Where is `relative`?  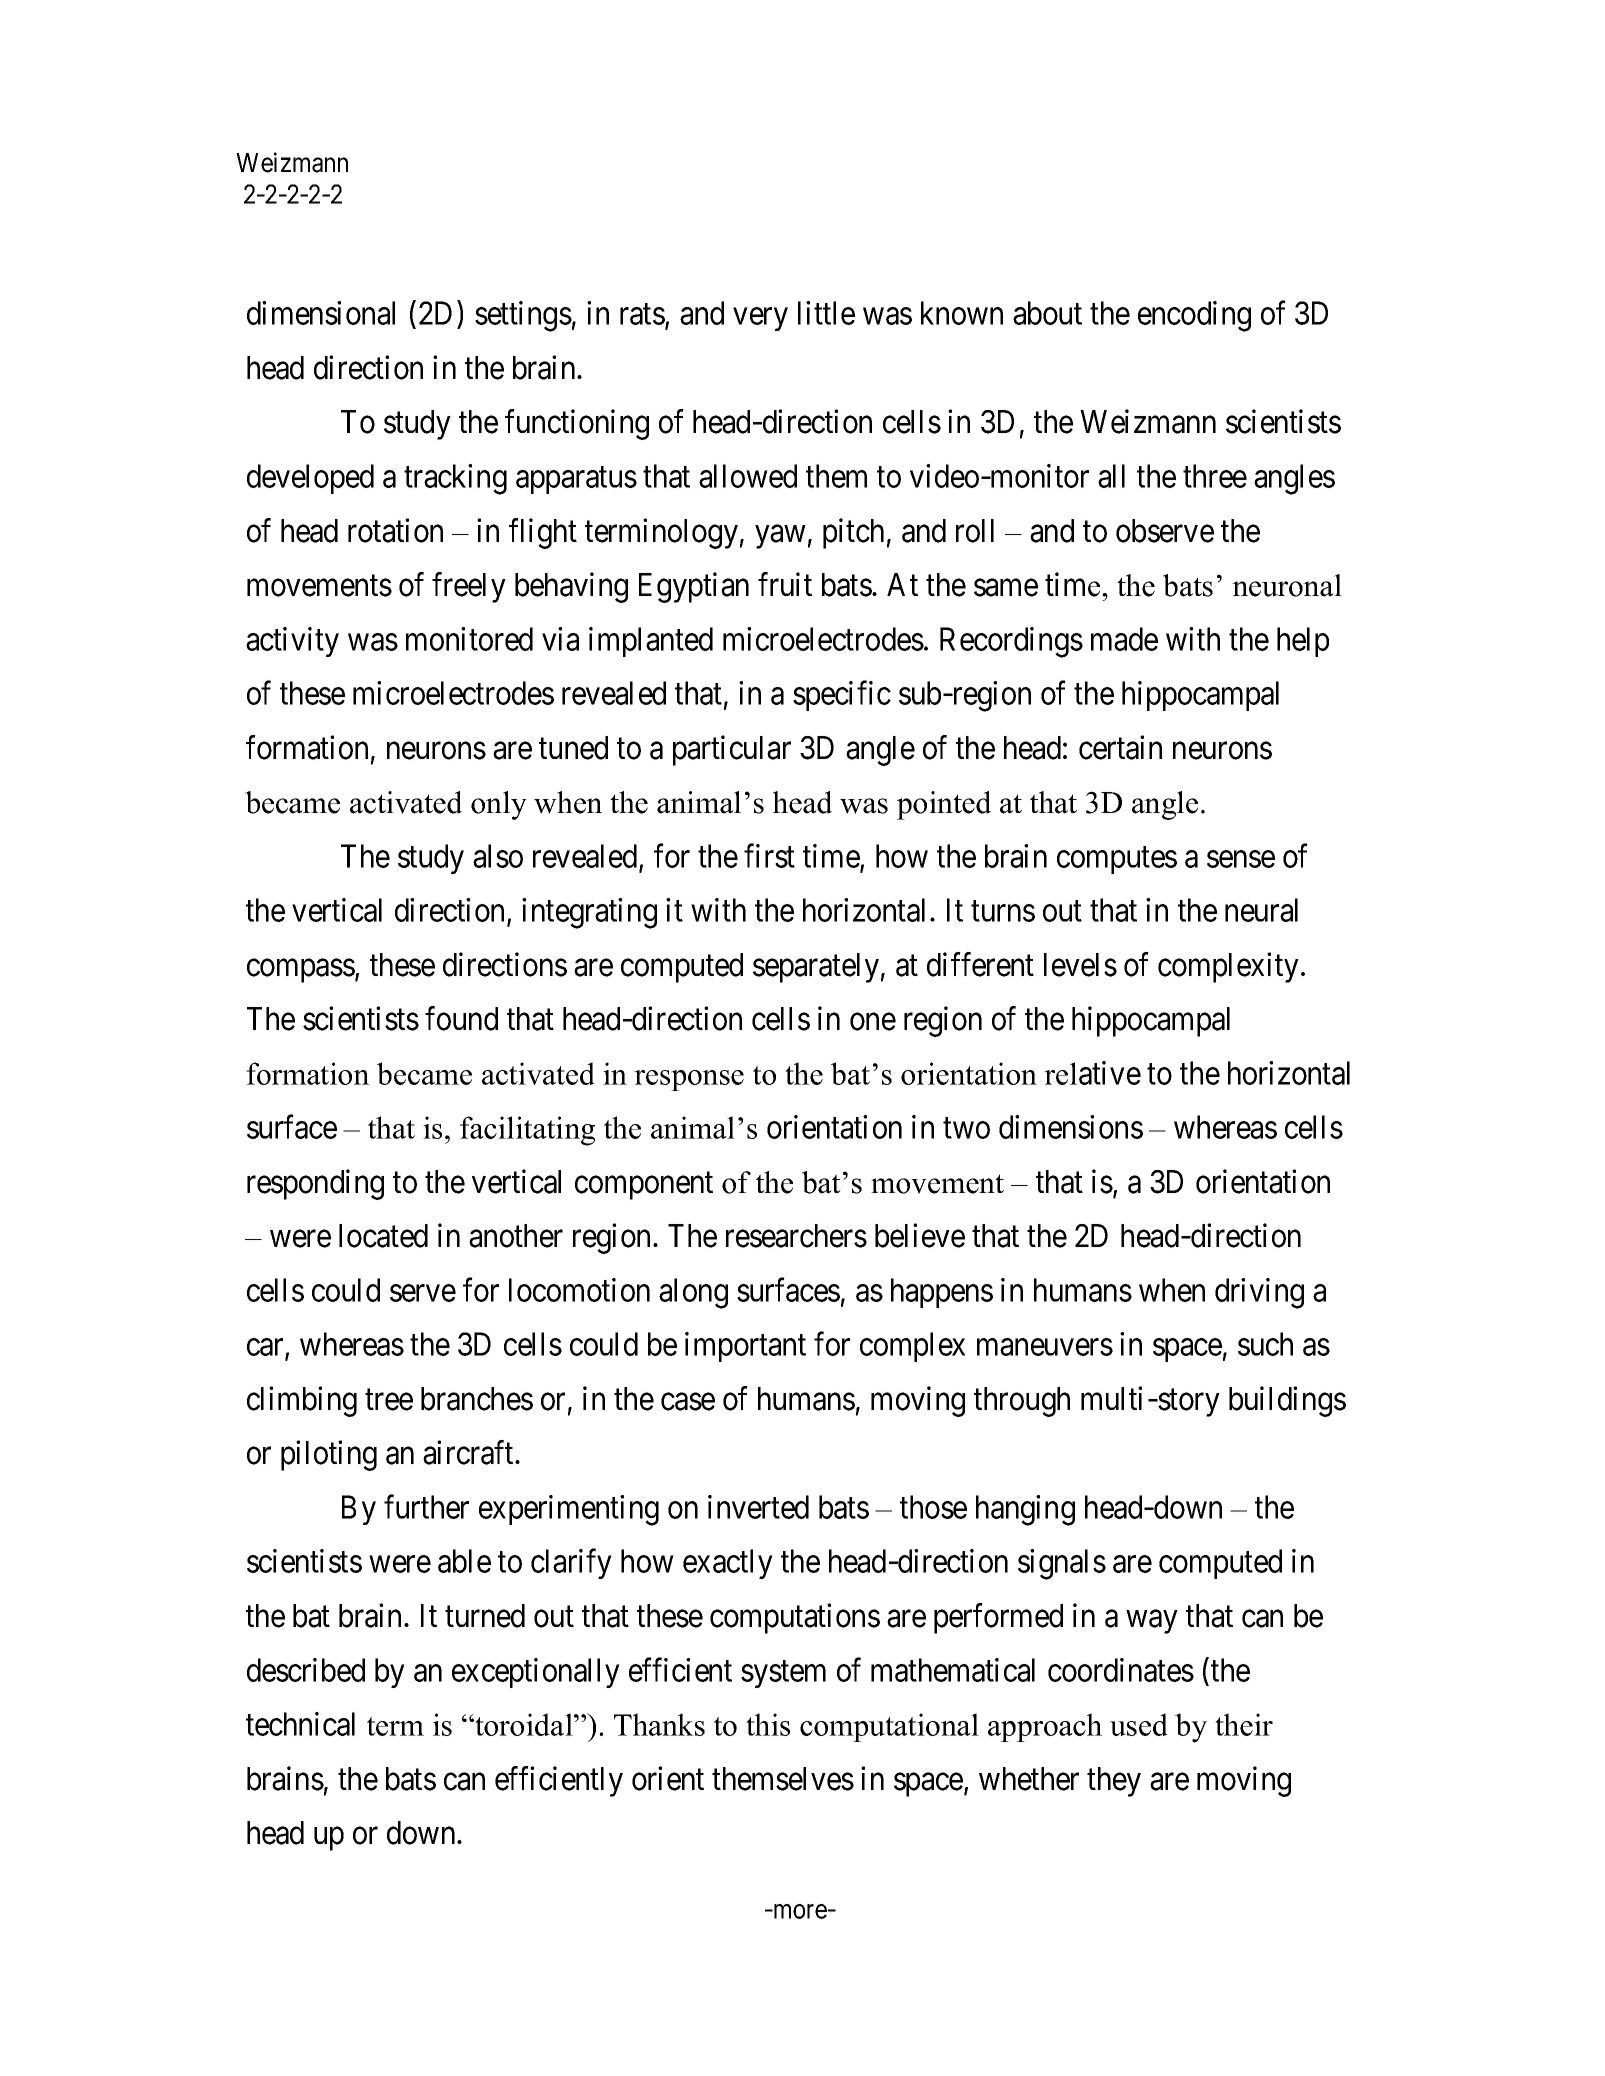 relative is located at coordinates (1092, 1073).
